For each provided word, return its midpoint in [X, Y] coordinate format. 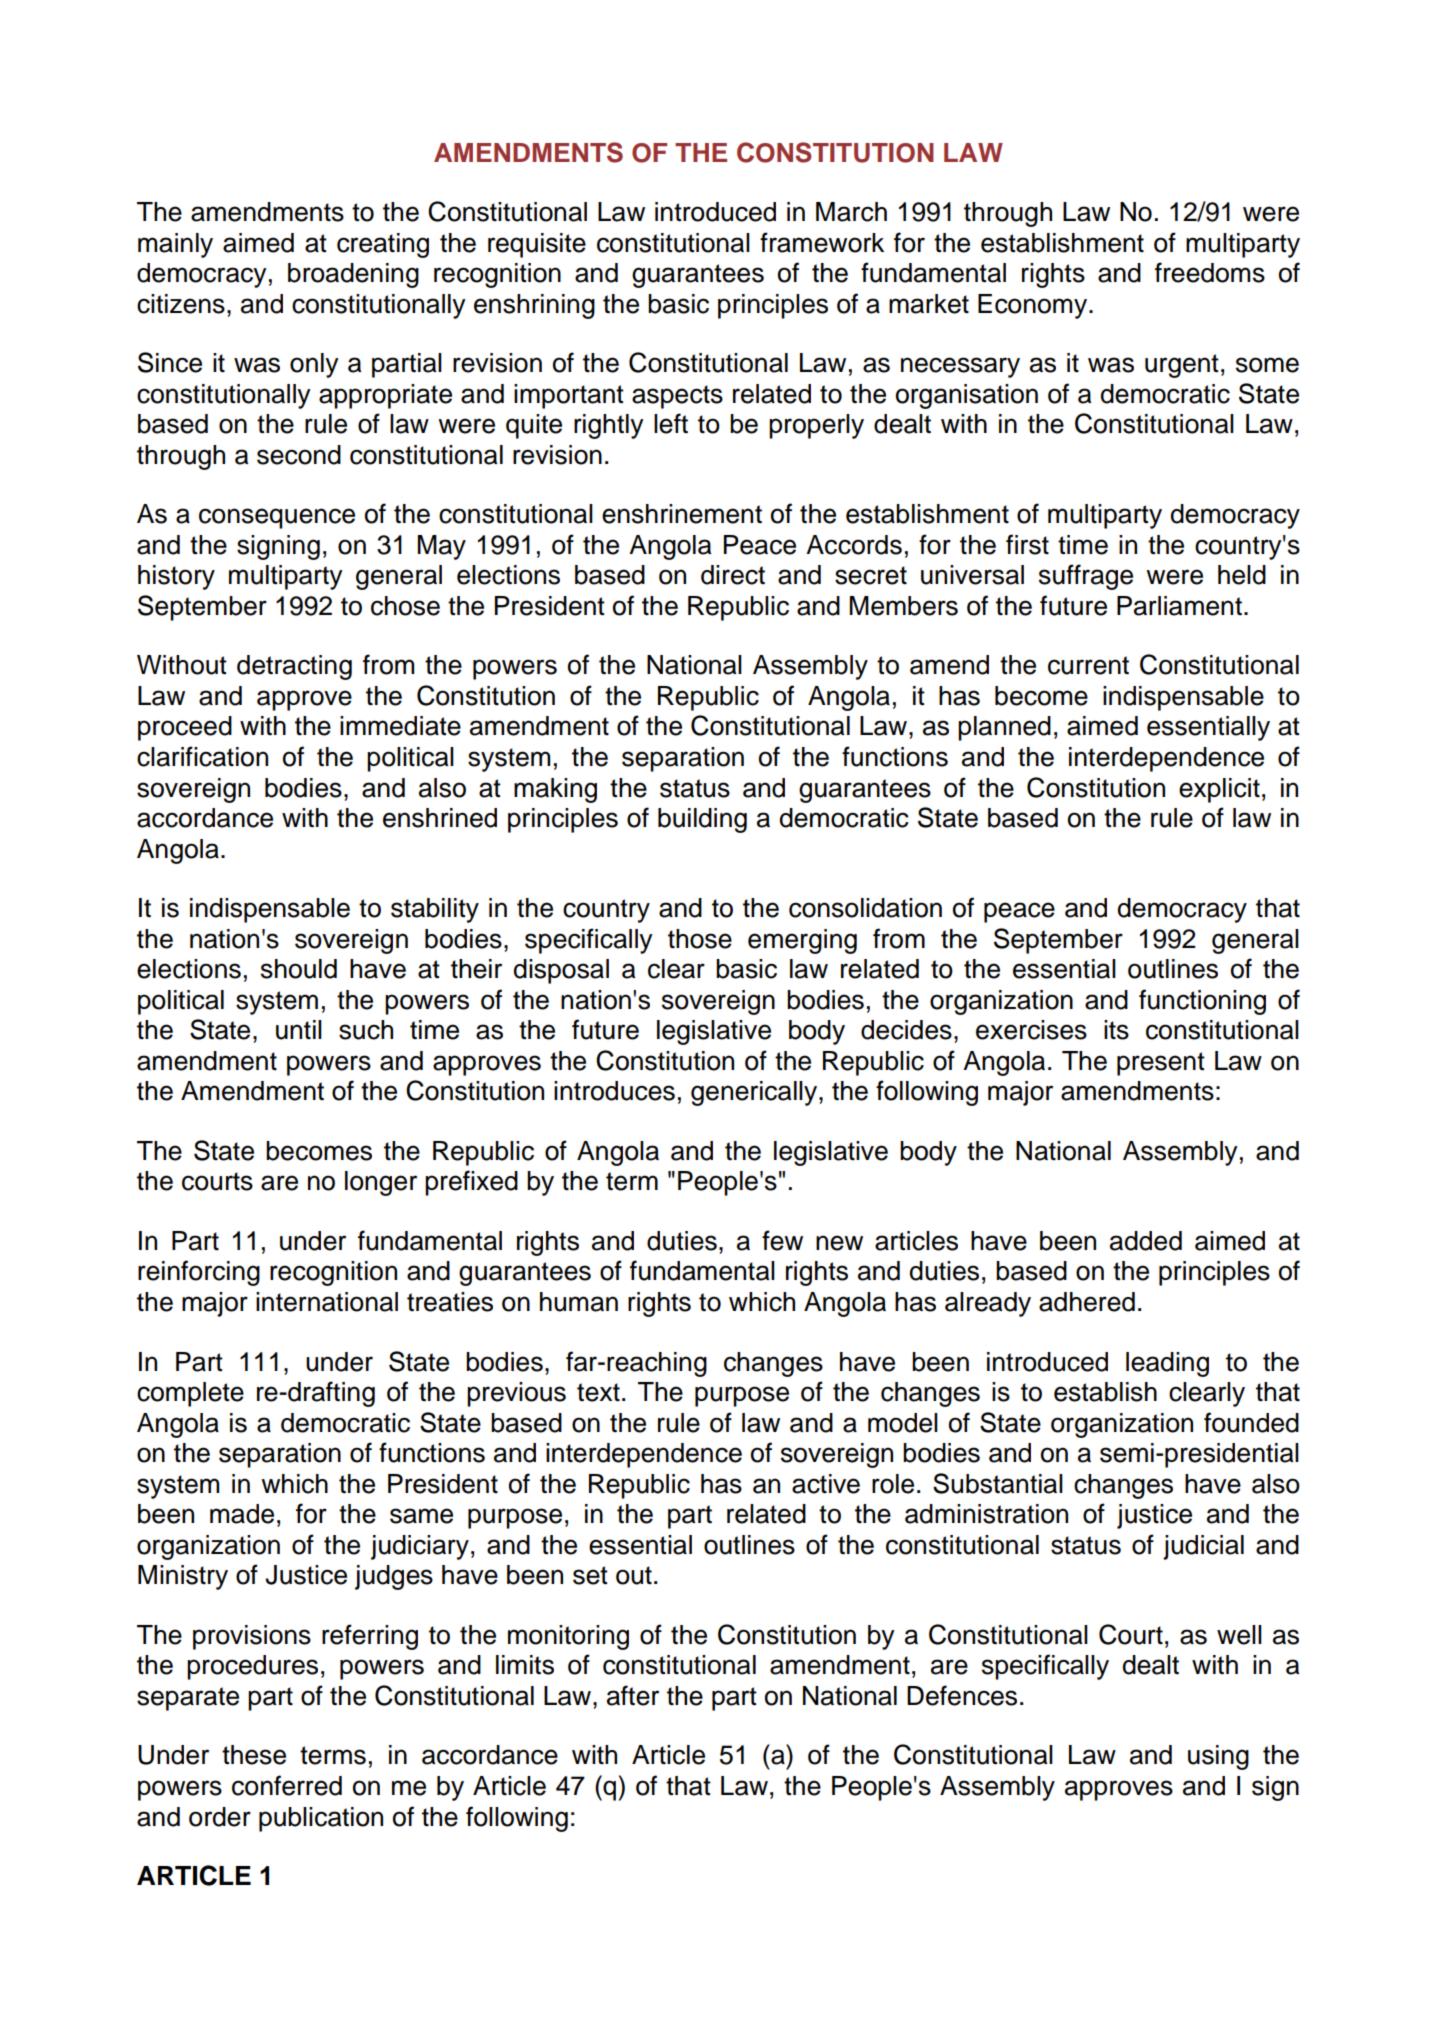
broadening [353, 275]
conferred [287, 1785]
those [700, 939]
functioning [1202, 1002]
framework [822, 242]
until [299, 1030]
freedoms [1210, 272]
